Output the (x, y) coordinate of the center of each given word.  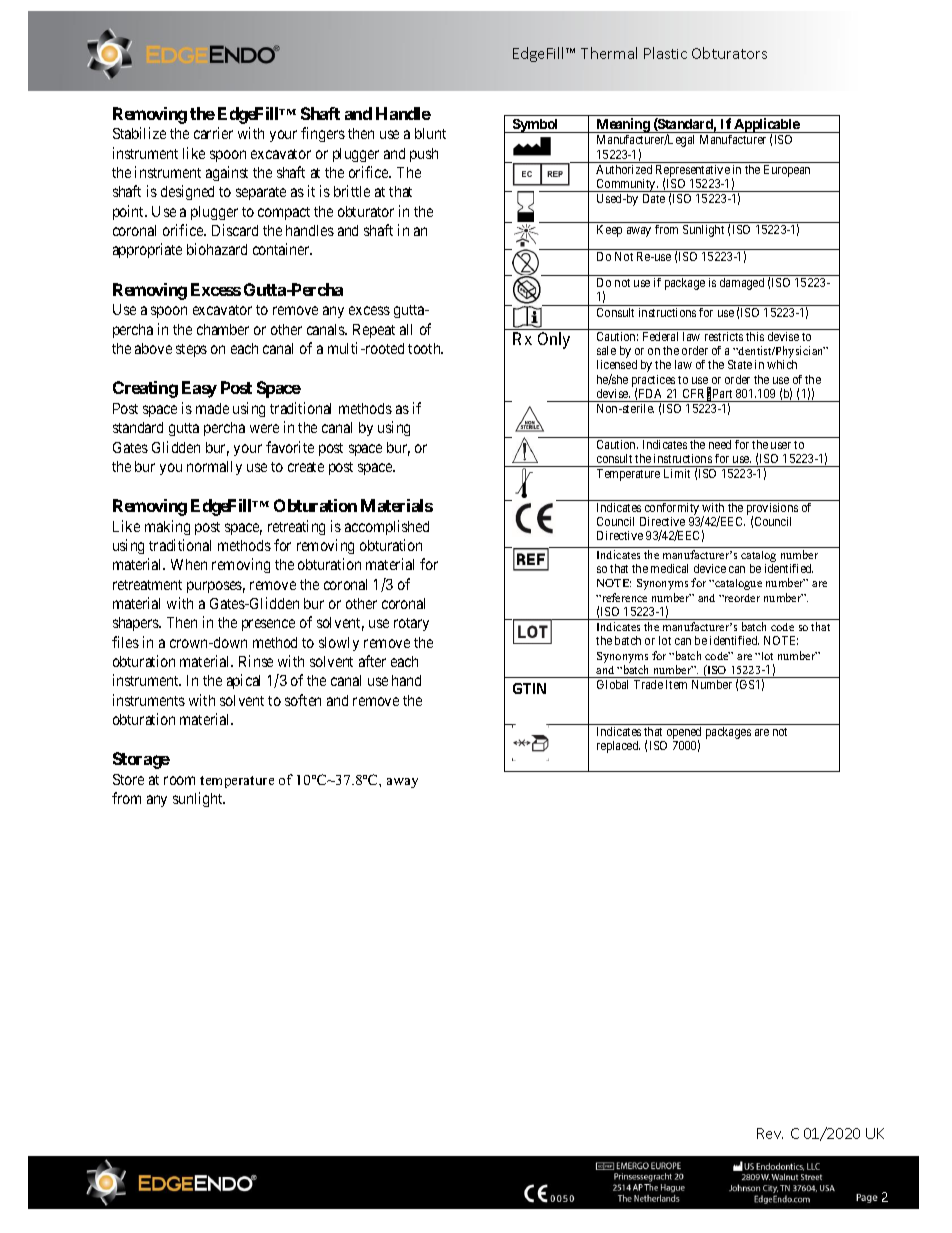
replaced (618, 747)
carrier (213, 133)
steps (191, 350)
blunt (430, 133)
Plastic (665, 53)
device (710, 568)
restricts (724, 336)
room (179, 780)
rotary (411, 624)
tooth (425, 348)
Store (128, 779)
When (189, 564)
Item (676, 684)
